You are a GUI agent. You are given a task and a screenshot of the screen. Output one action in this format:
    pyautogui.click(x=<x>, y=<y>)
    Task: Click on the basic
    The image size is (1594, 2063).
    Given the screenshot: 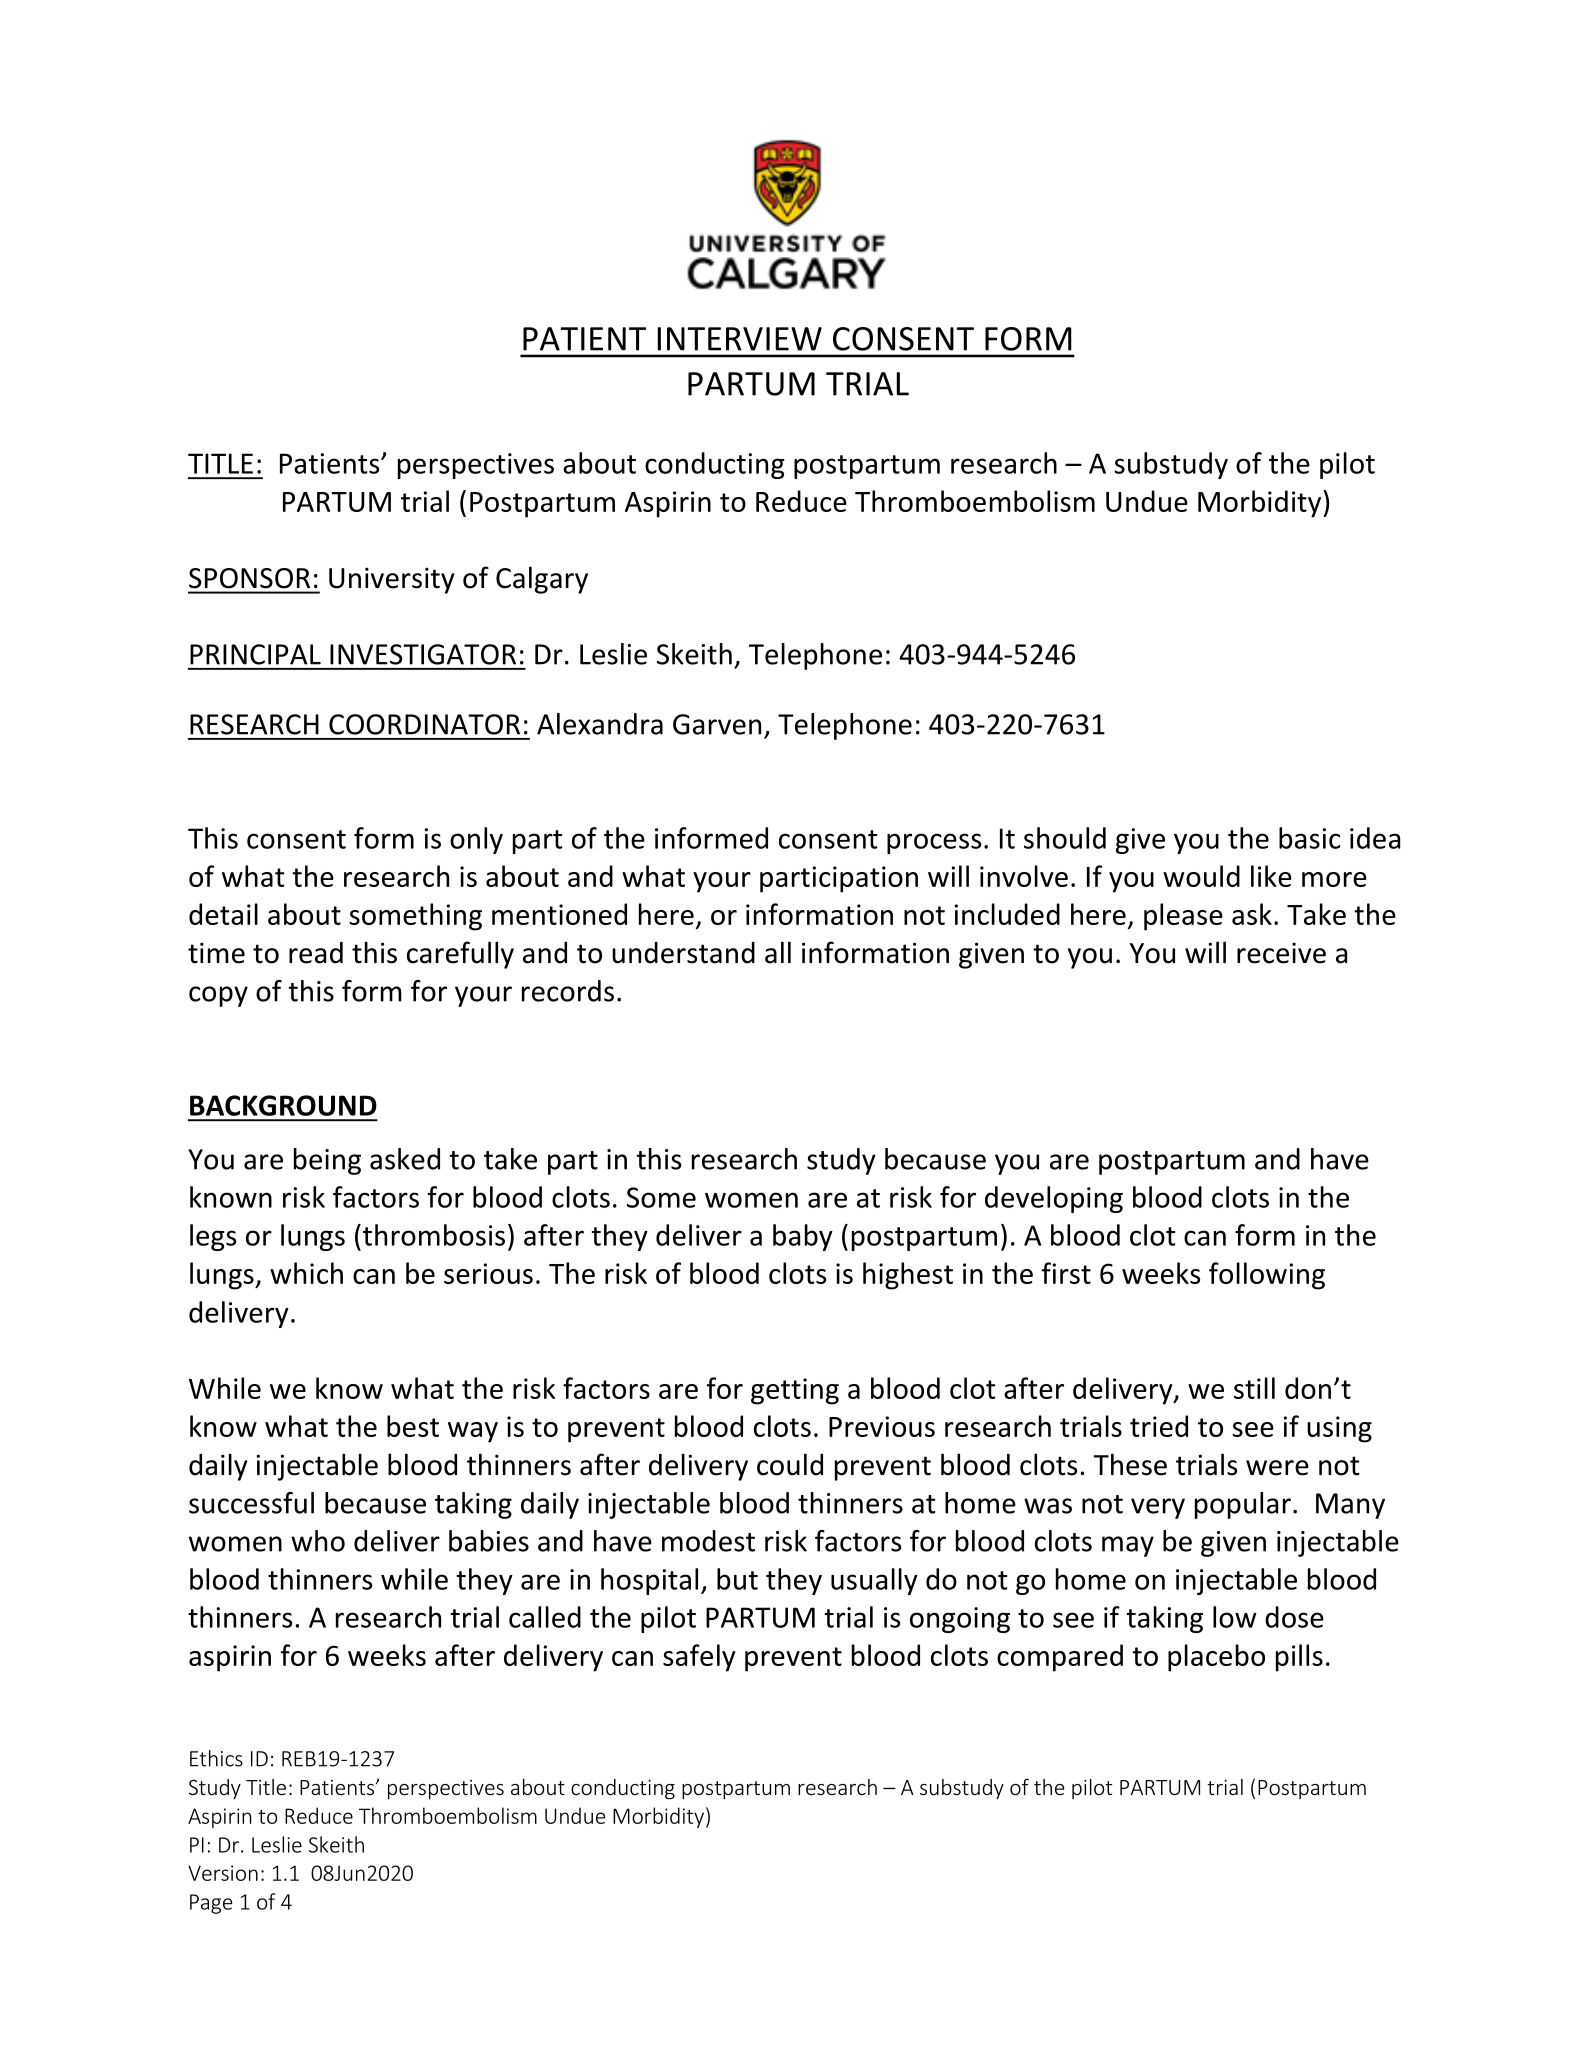 What is the action you would take?
    pyautogui.click(x=1309, y=838)
